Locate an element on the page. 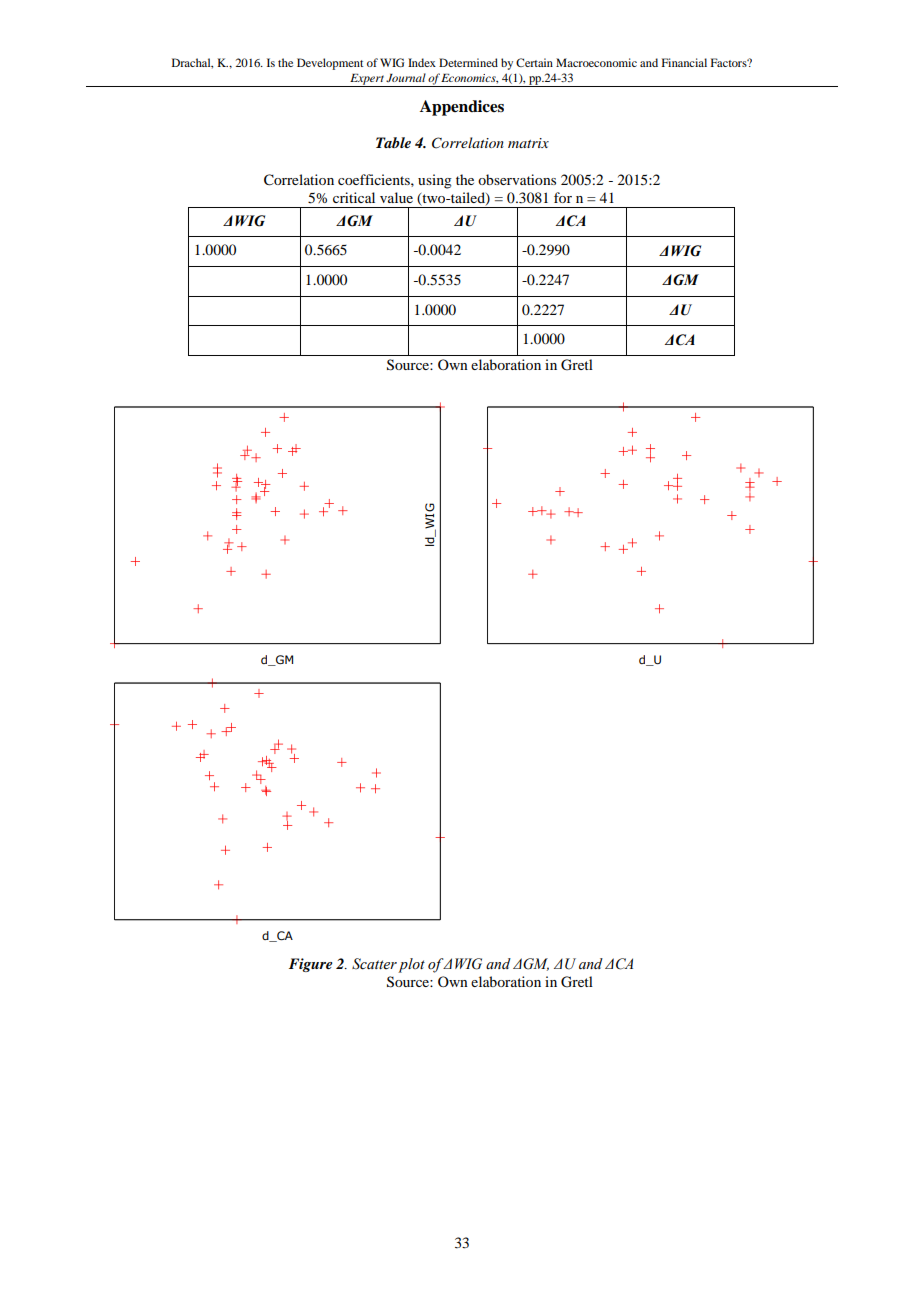 This page has height=1308, width=924. for is located at coordinates (563, 197).
